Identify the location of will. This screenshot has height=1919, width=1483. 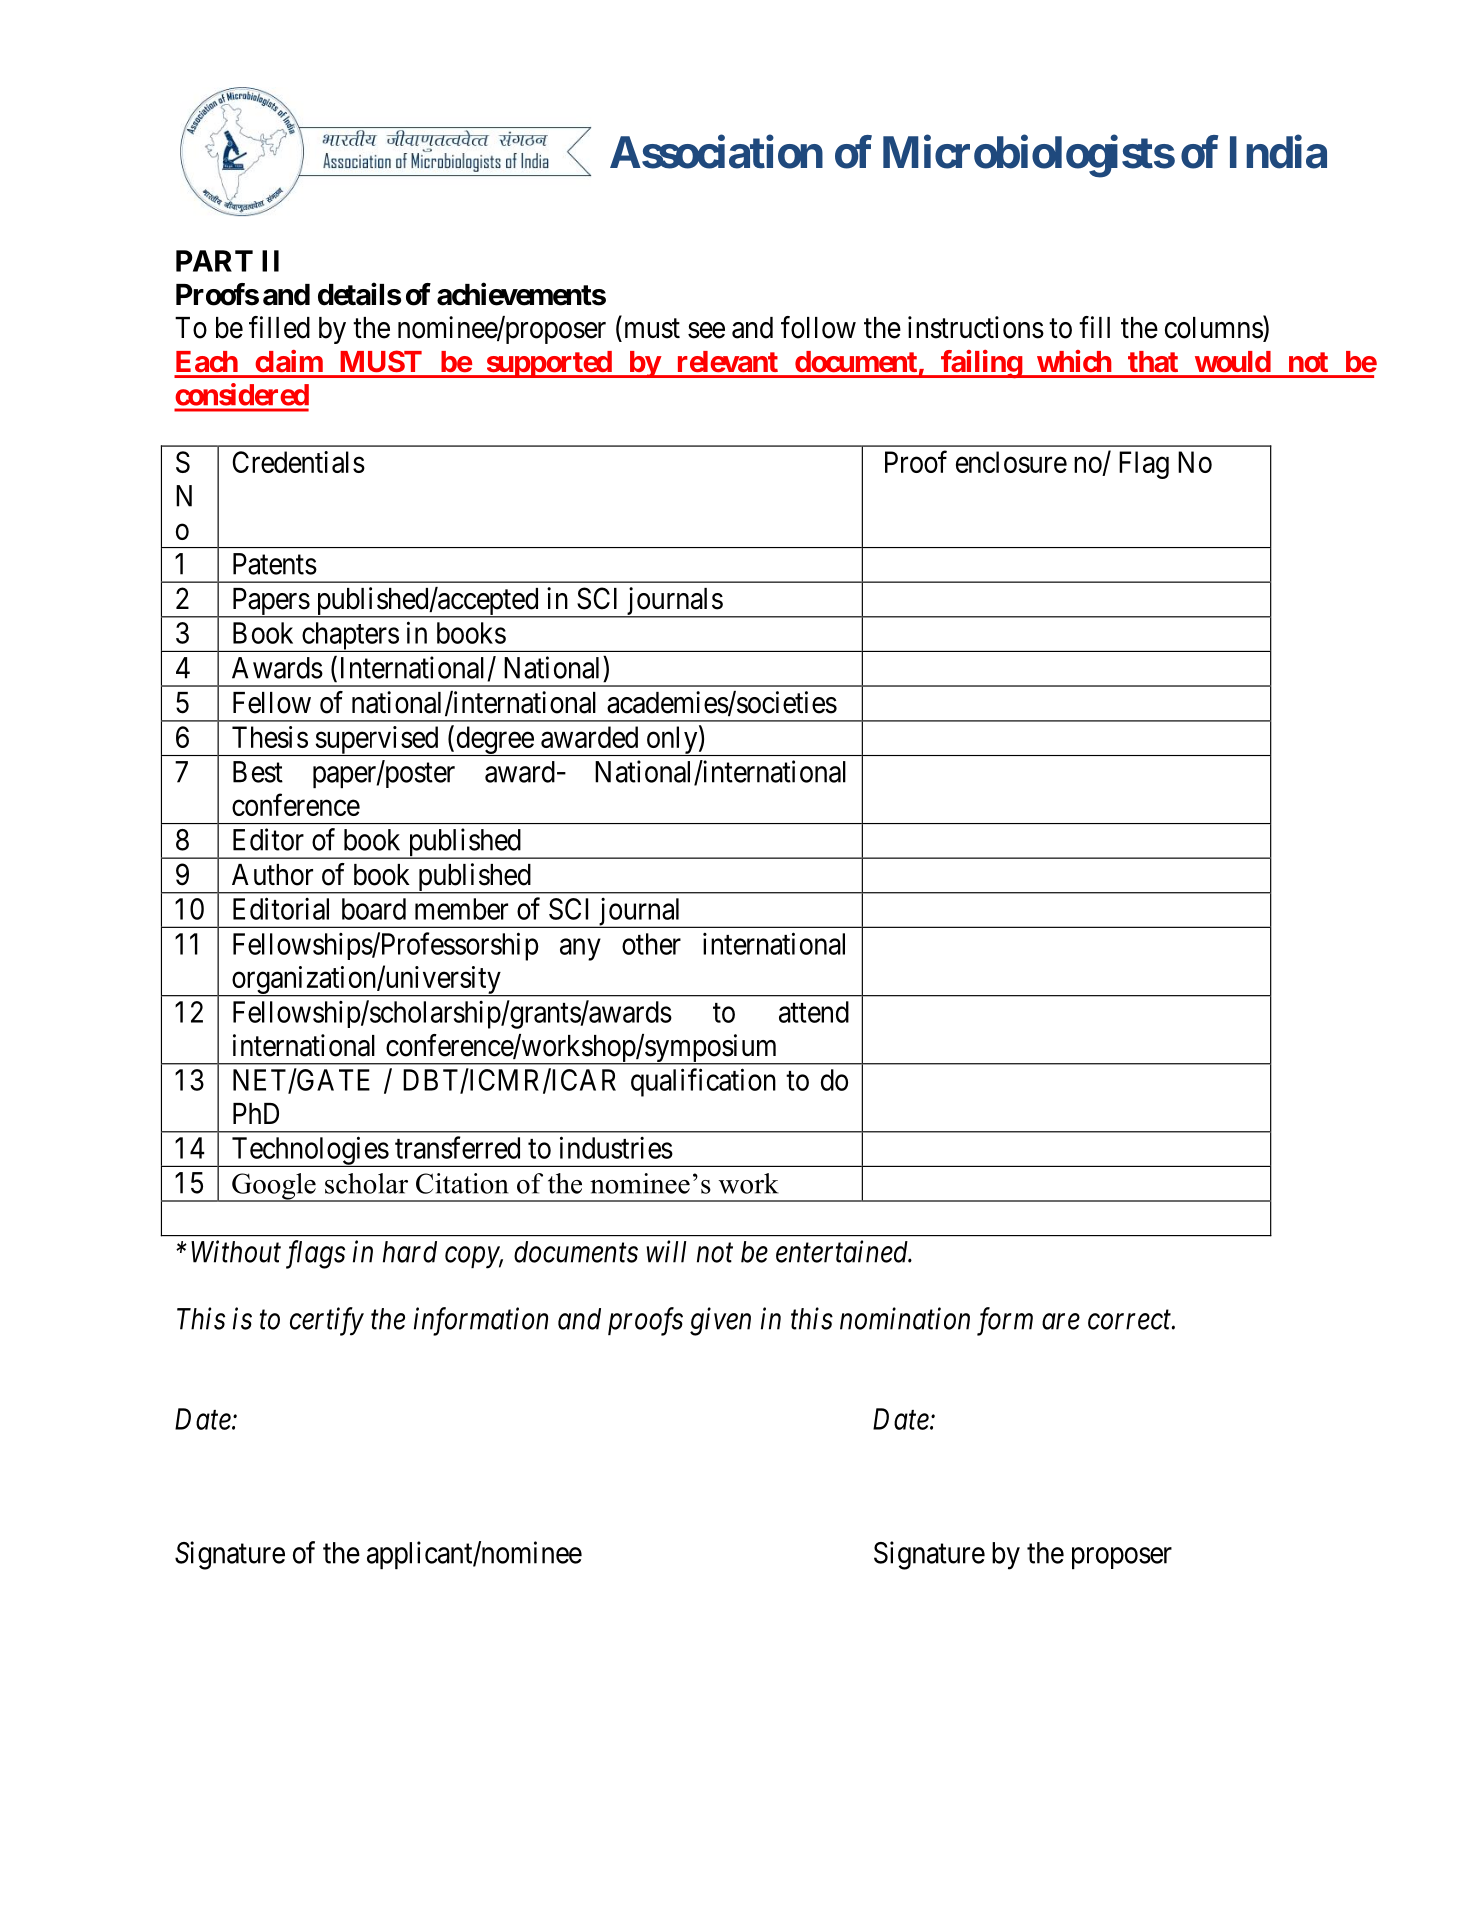
(666, 1251).
